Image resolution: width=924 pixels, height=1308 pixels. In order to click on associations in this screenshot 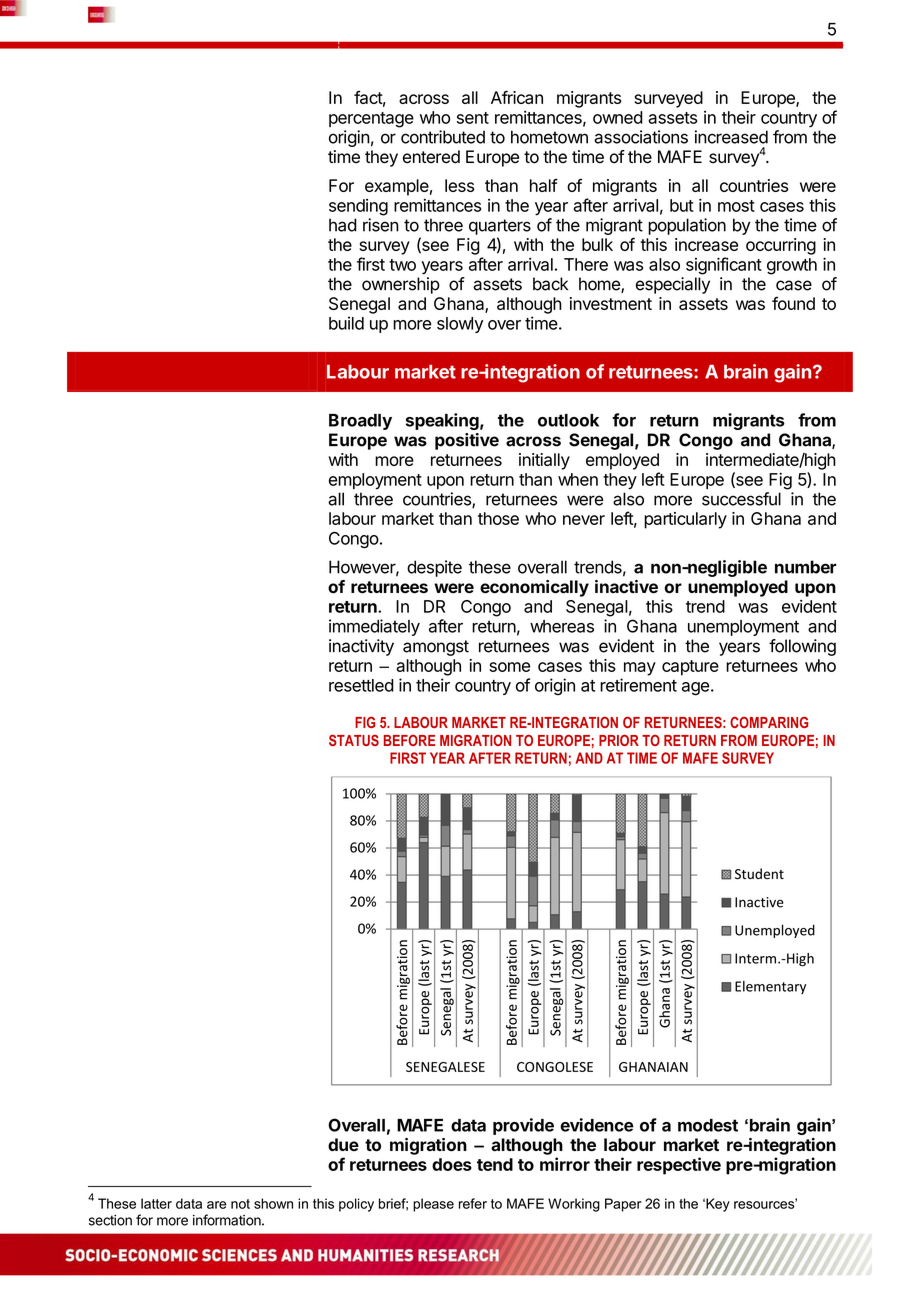, I will do `click(641, 137)`.
